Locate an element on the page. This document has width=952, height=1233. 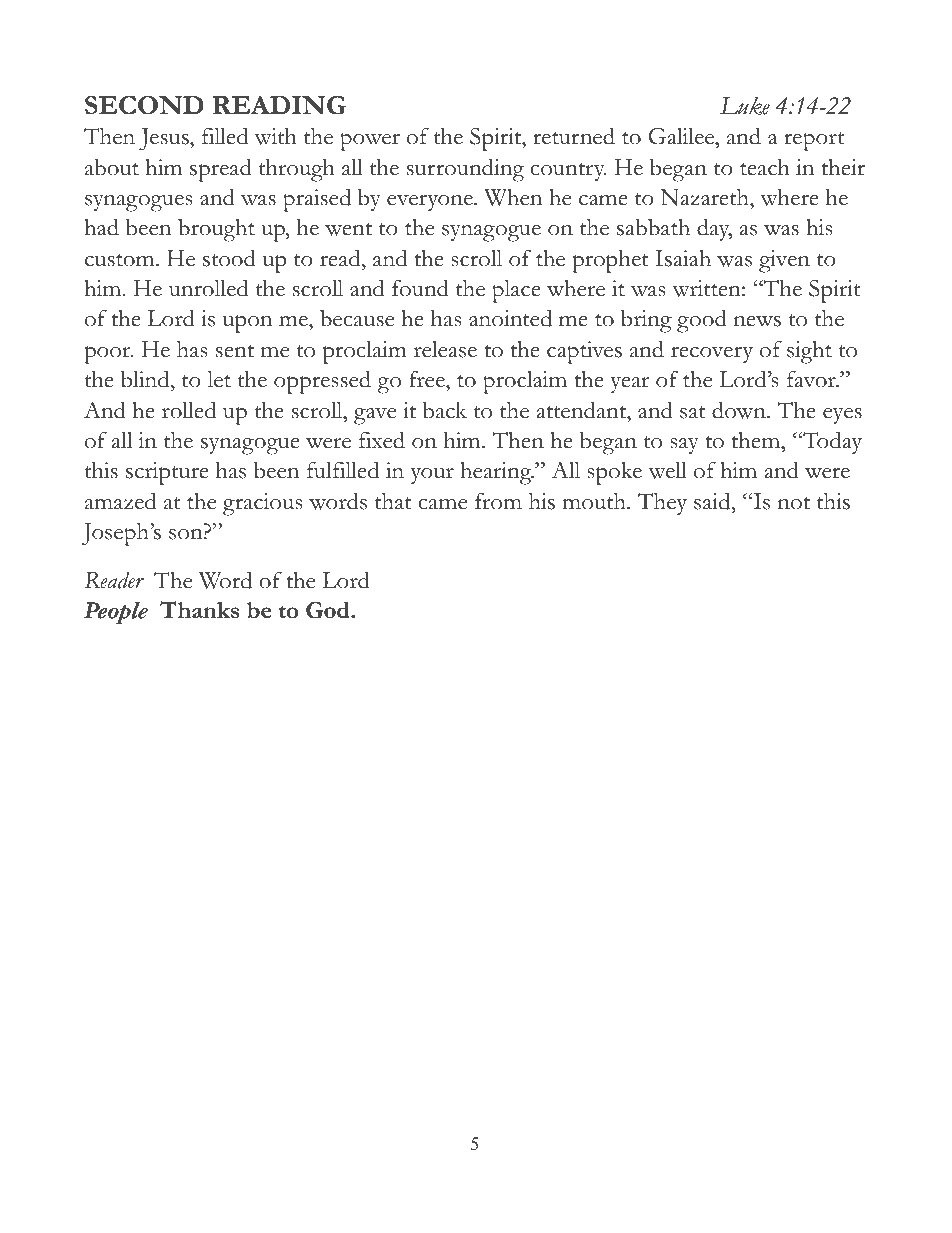
Luke is located at coordinates (745, 106).
